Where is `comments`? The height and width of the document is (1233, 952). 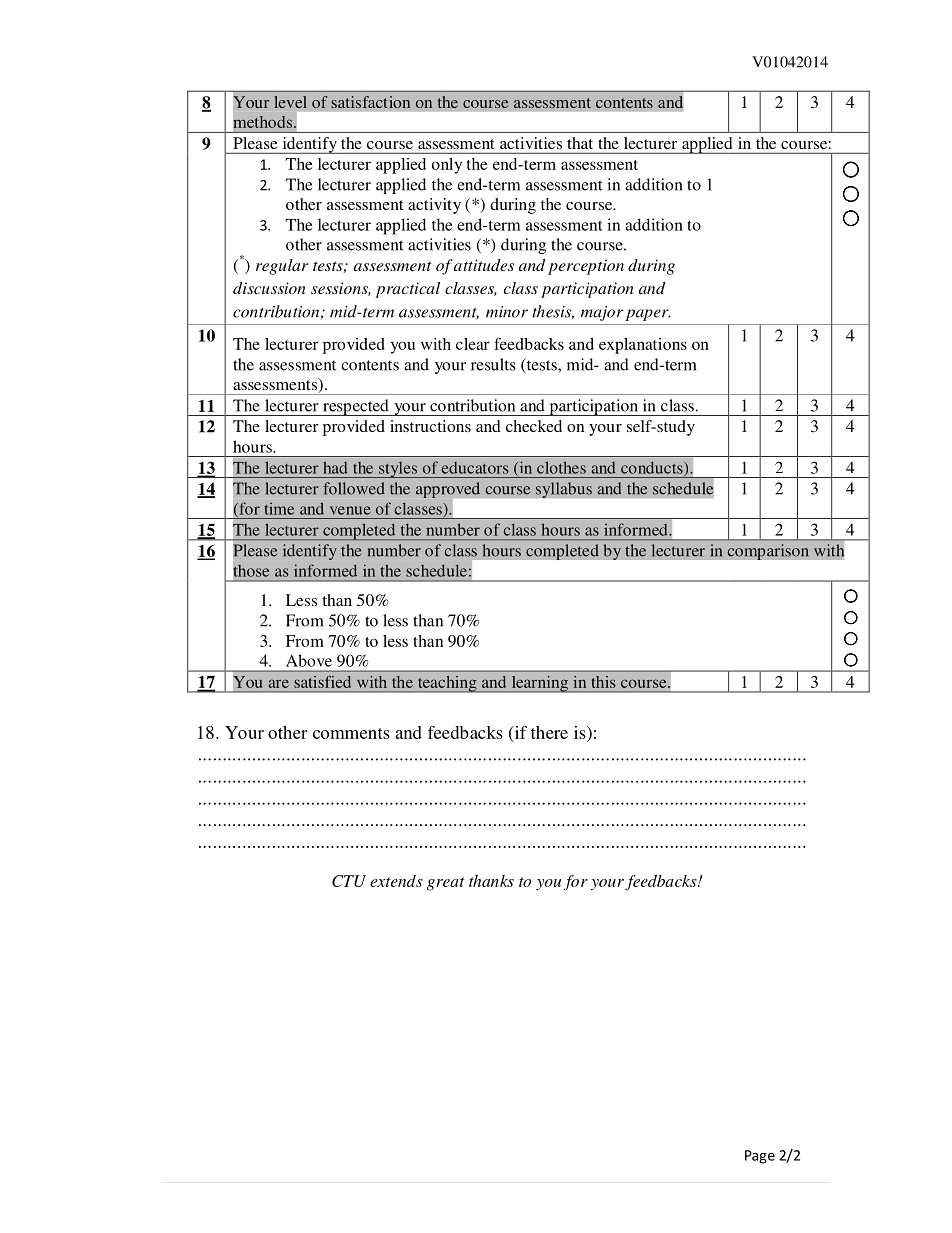 comments is located at coordinates (351, 733).
